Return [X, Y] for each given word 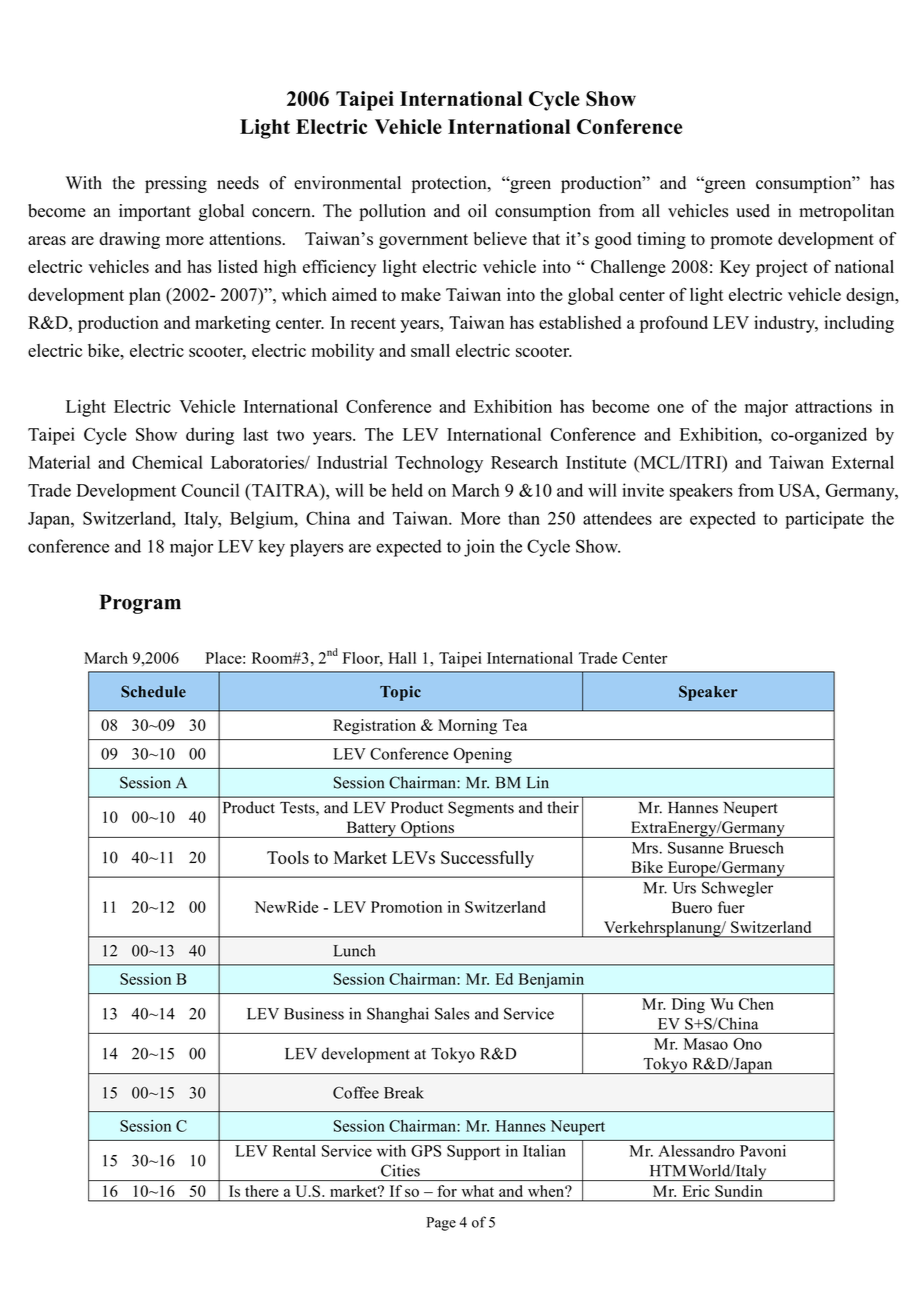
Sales [452, 1013]
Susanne [696, 848]
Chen [756, 1004]
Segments [481, 809]
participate [824, 520]
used [753, 211]
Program [140, 604]
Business [314, 1013]
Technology [439, 464]
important [155, 212]
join [479, 548]
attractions [833, 406]
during [210, 436]
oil [477, 211]
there [261, 1191]
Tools [288, 857]
